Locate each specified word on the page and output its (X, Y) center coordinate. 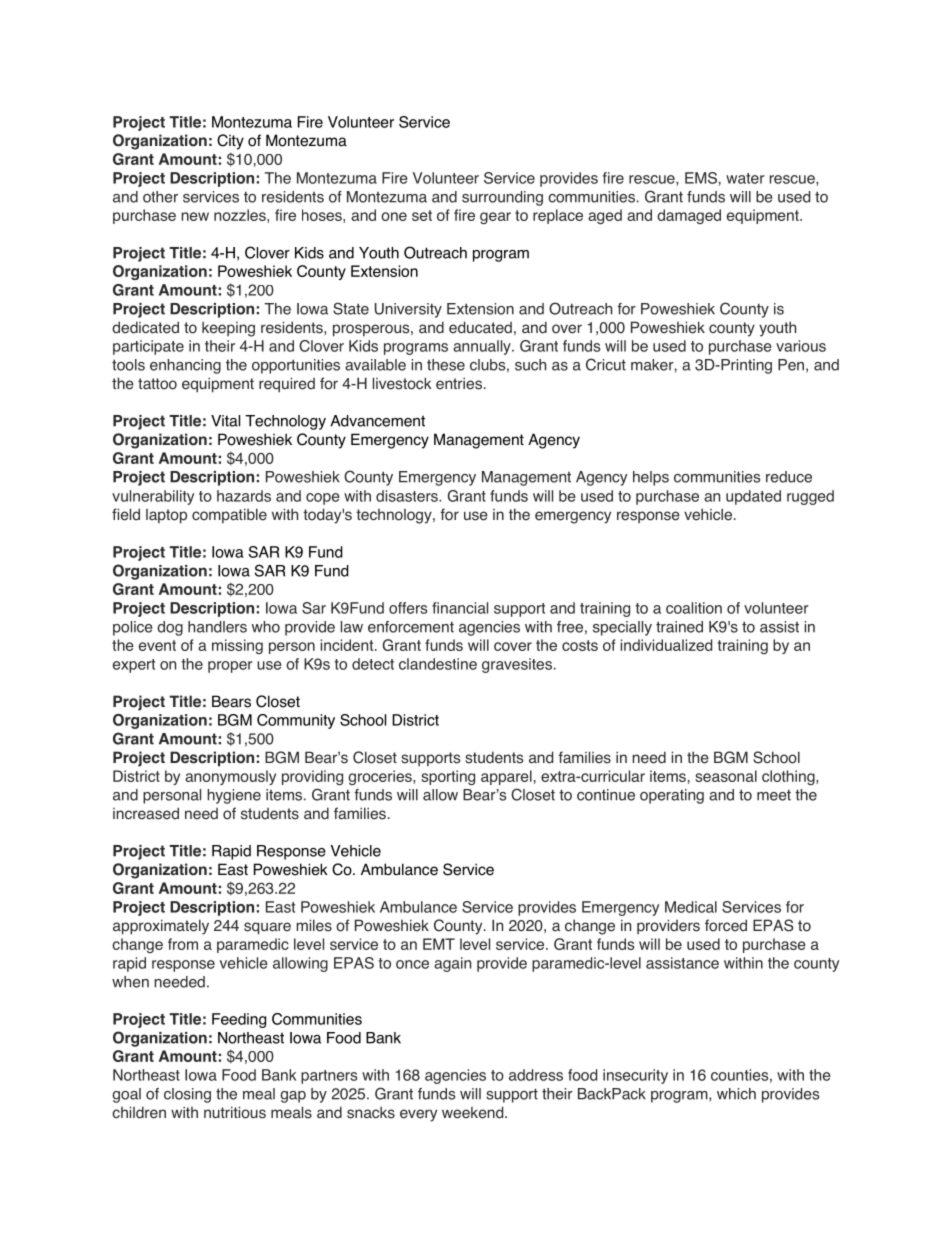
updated (753, 497)
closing (187, 1095)
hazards (244, 496)
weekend (474, 1112)
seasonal (726, 776)
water (745, 178)
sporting (448, 777)
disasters (408, 496)
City (230, 142)
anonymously (230, 777)
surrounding (502, 198)
